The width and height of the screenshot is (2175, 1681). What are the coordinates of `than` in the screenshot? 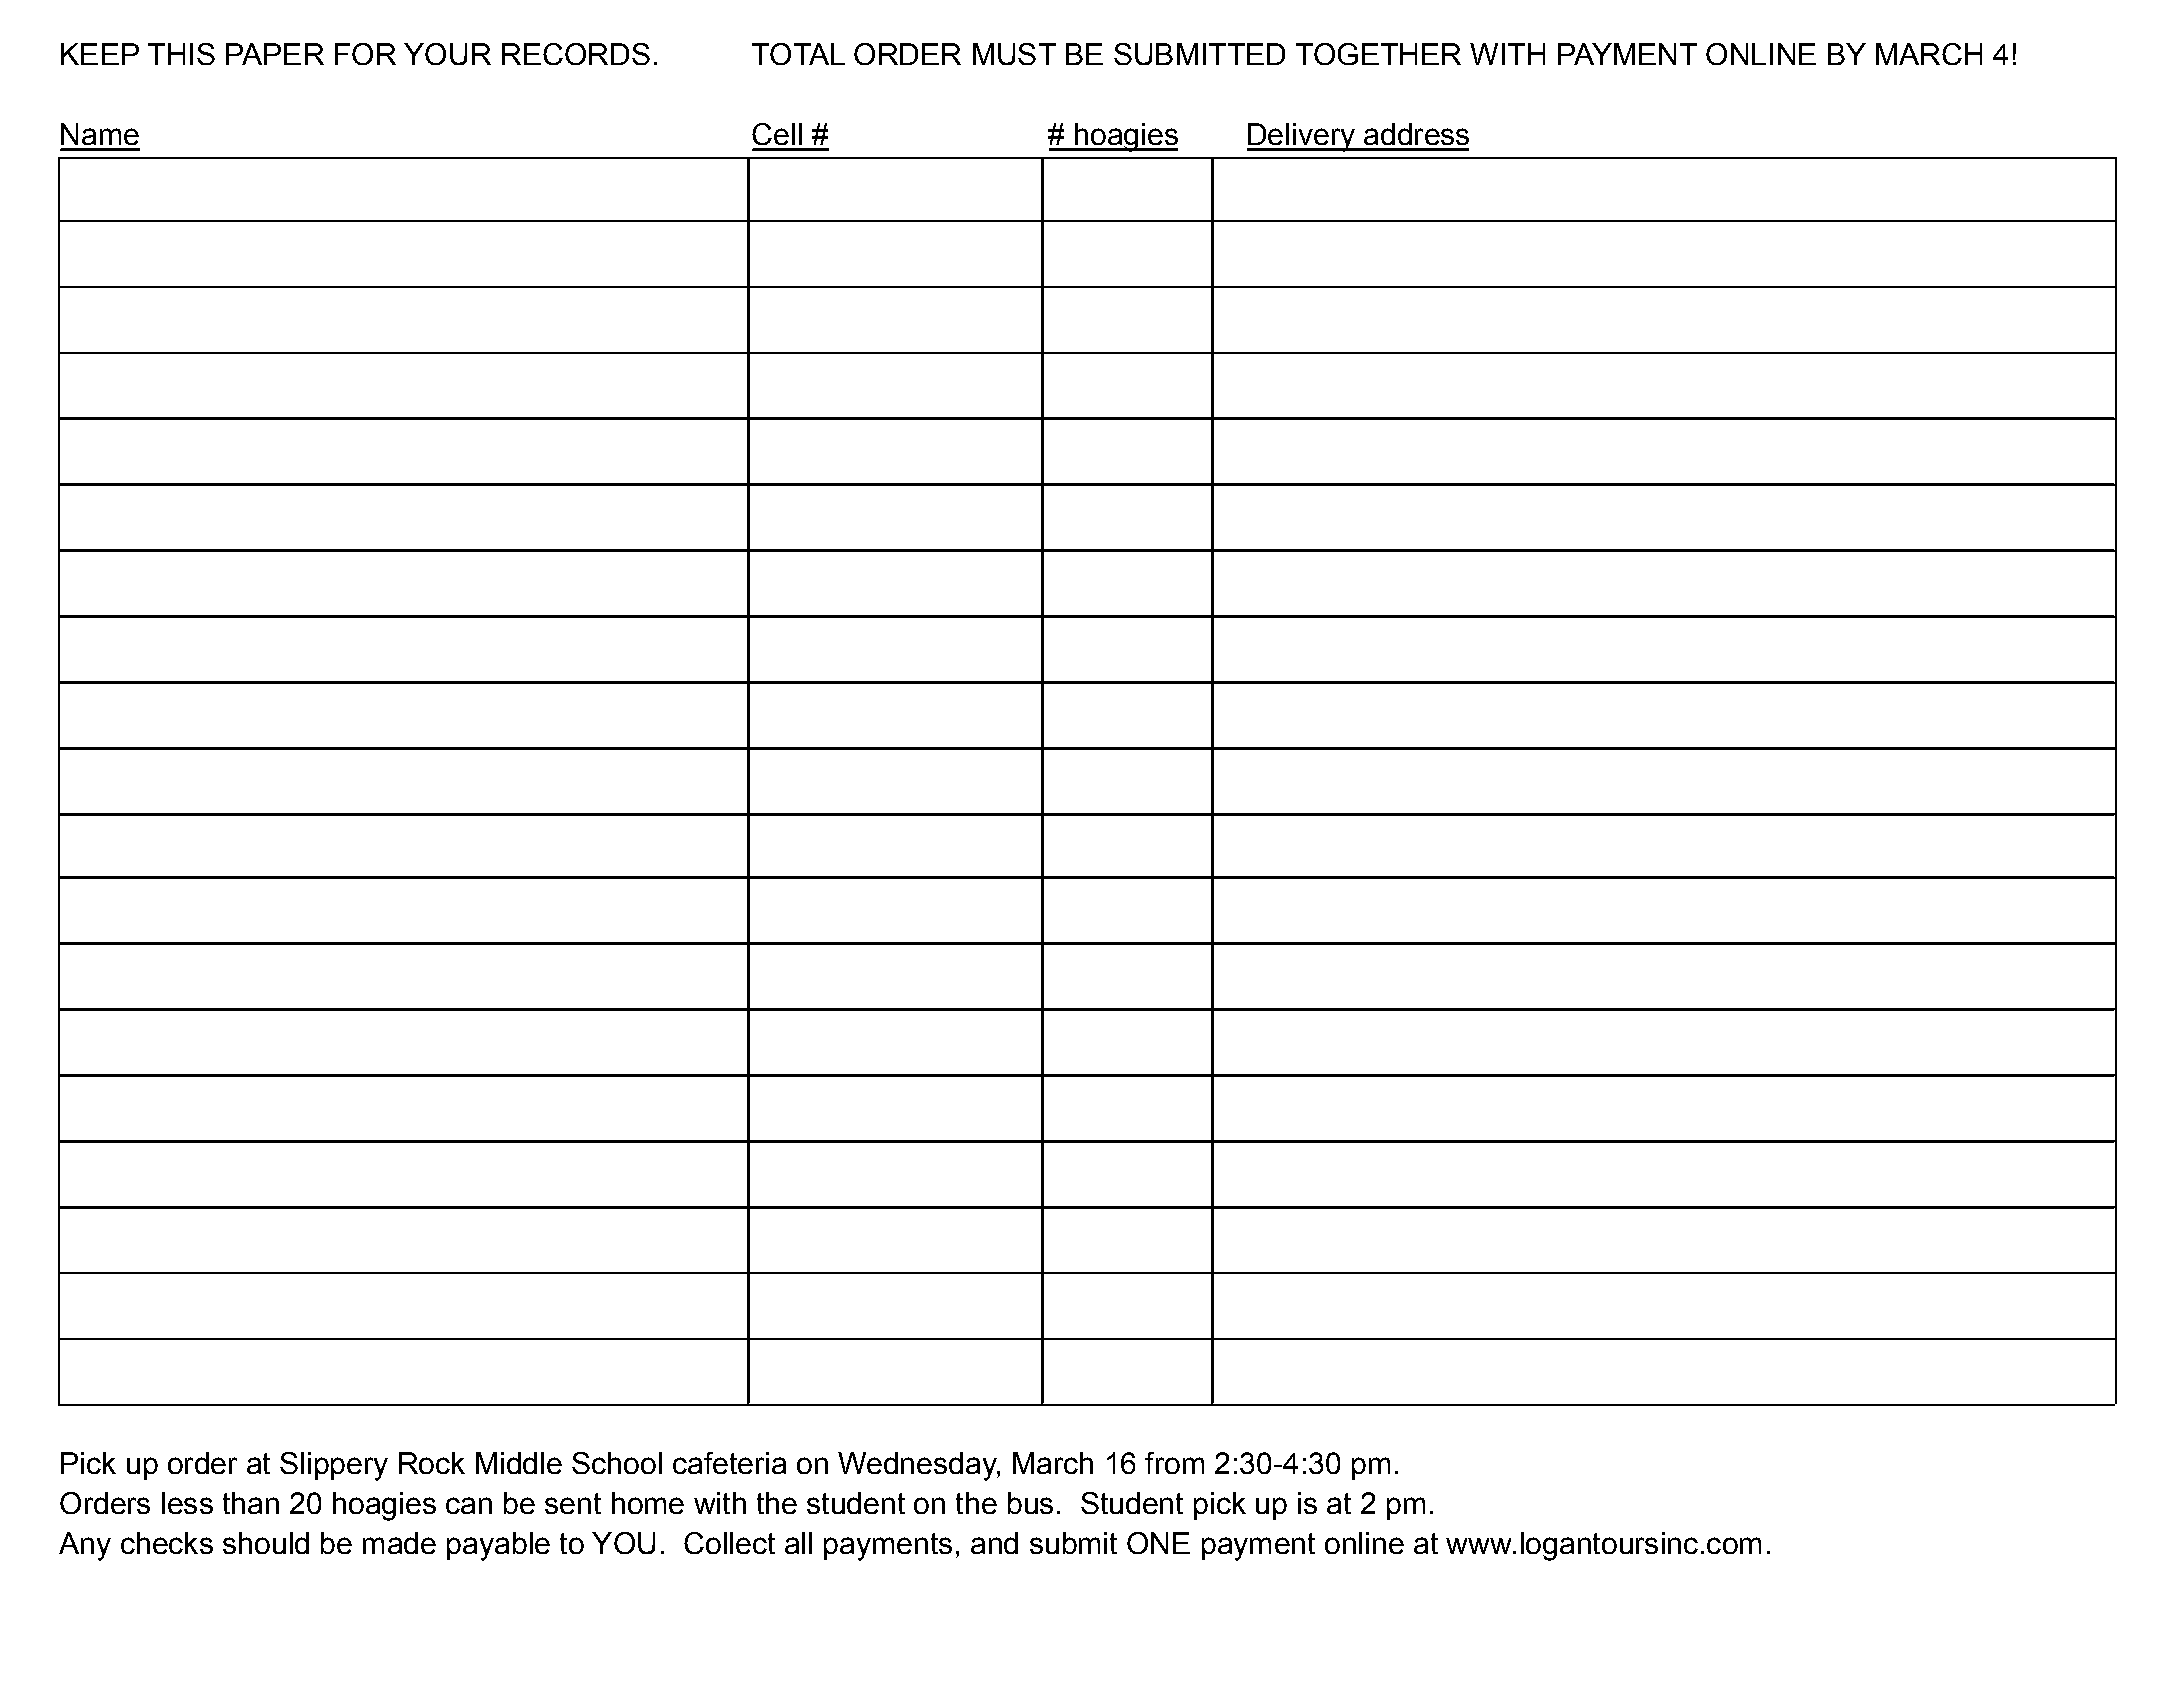 It's located at (251, 1503).
